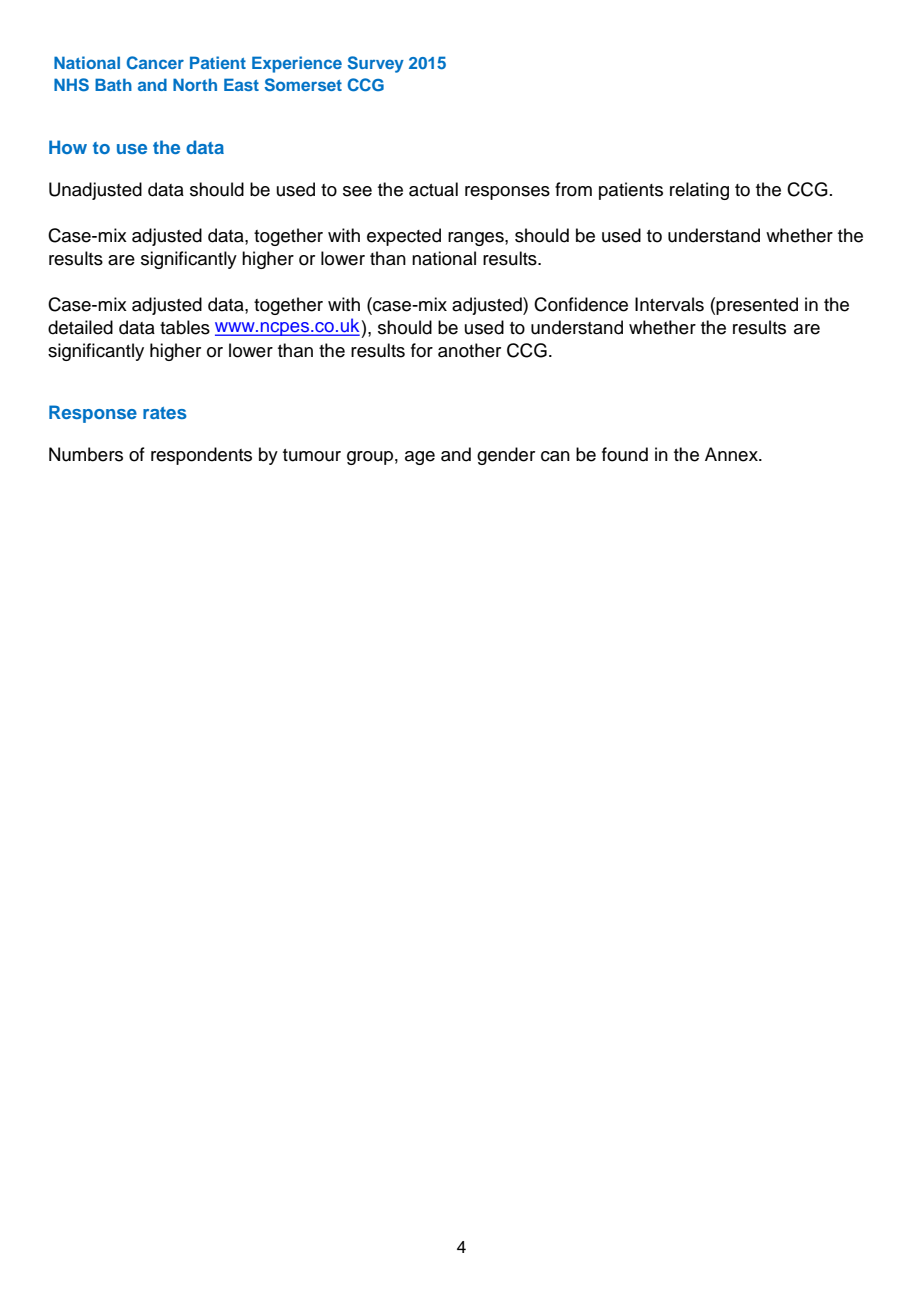 The height and width of the screenshot is (1308, 924). I want to click on Intervals, so click(669, 304).
